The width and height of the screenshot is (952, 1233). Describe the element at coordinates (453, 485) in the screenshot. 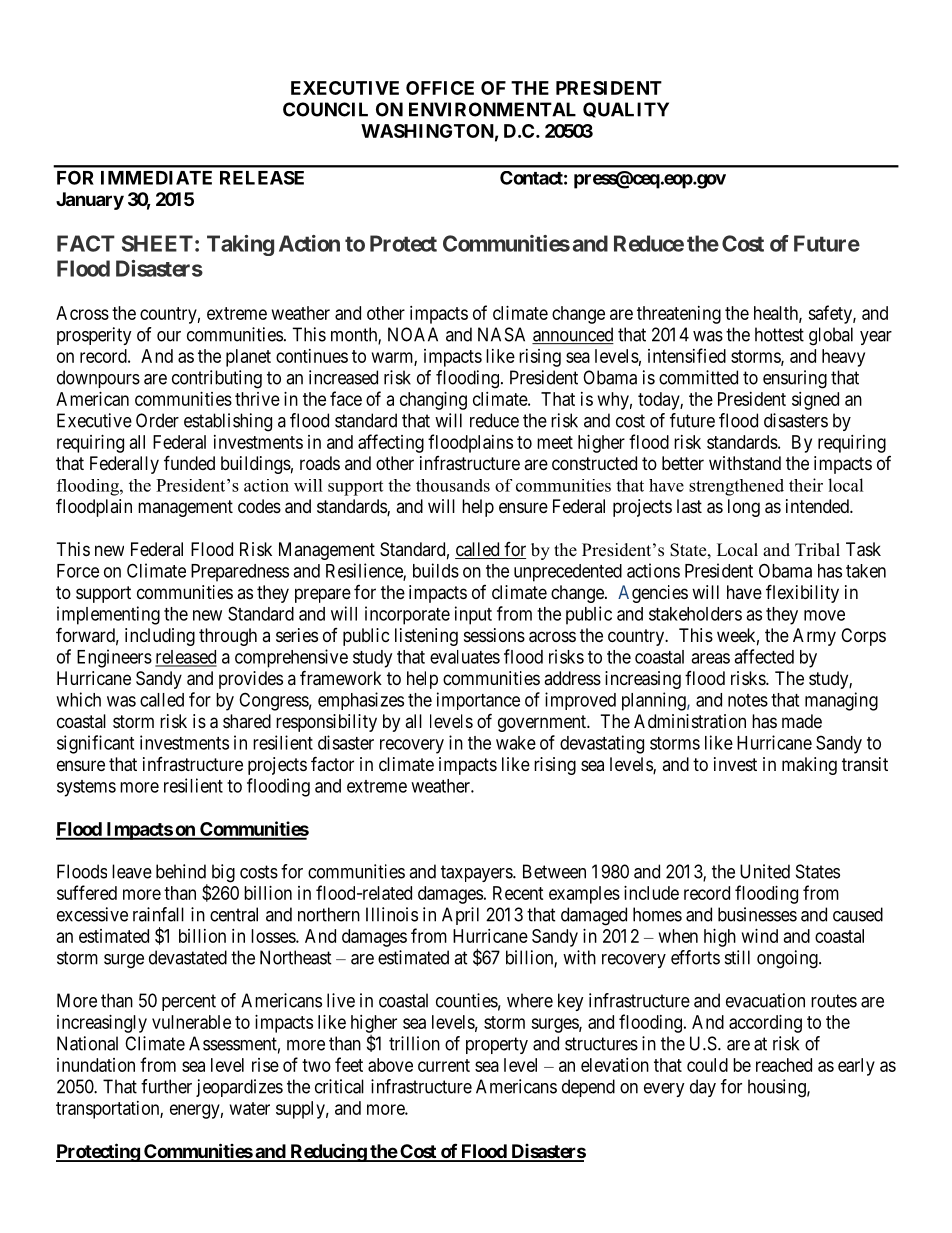

I see `thousands` at that location.
